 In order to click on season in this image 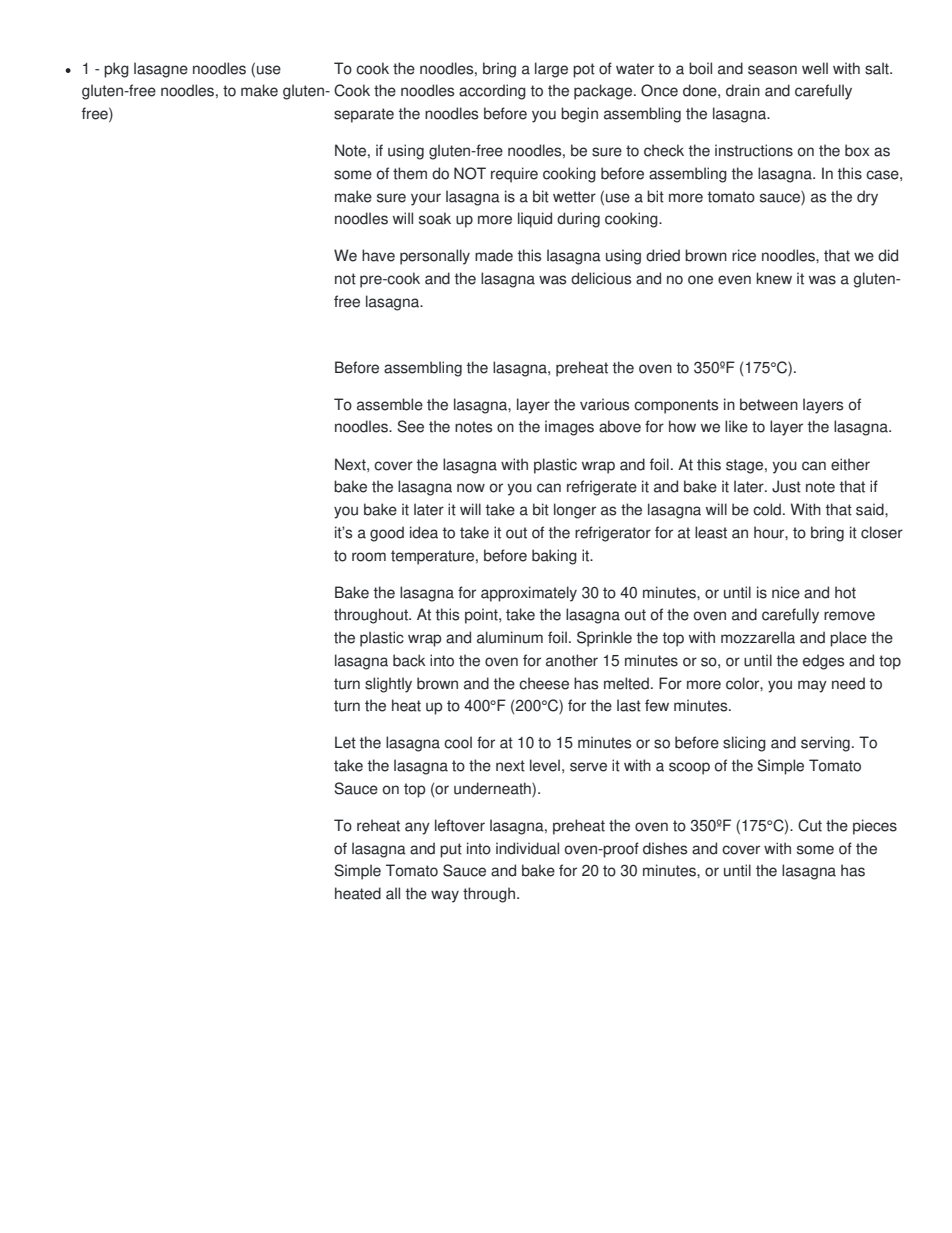, I will do `click(772, 70)`.
